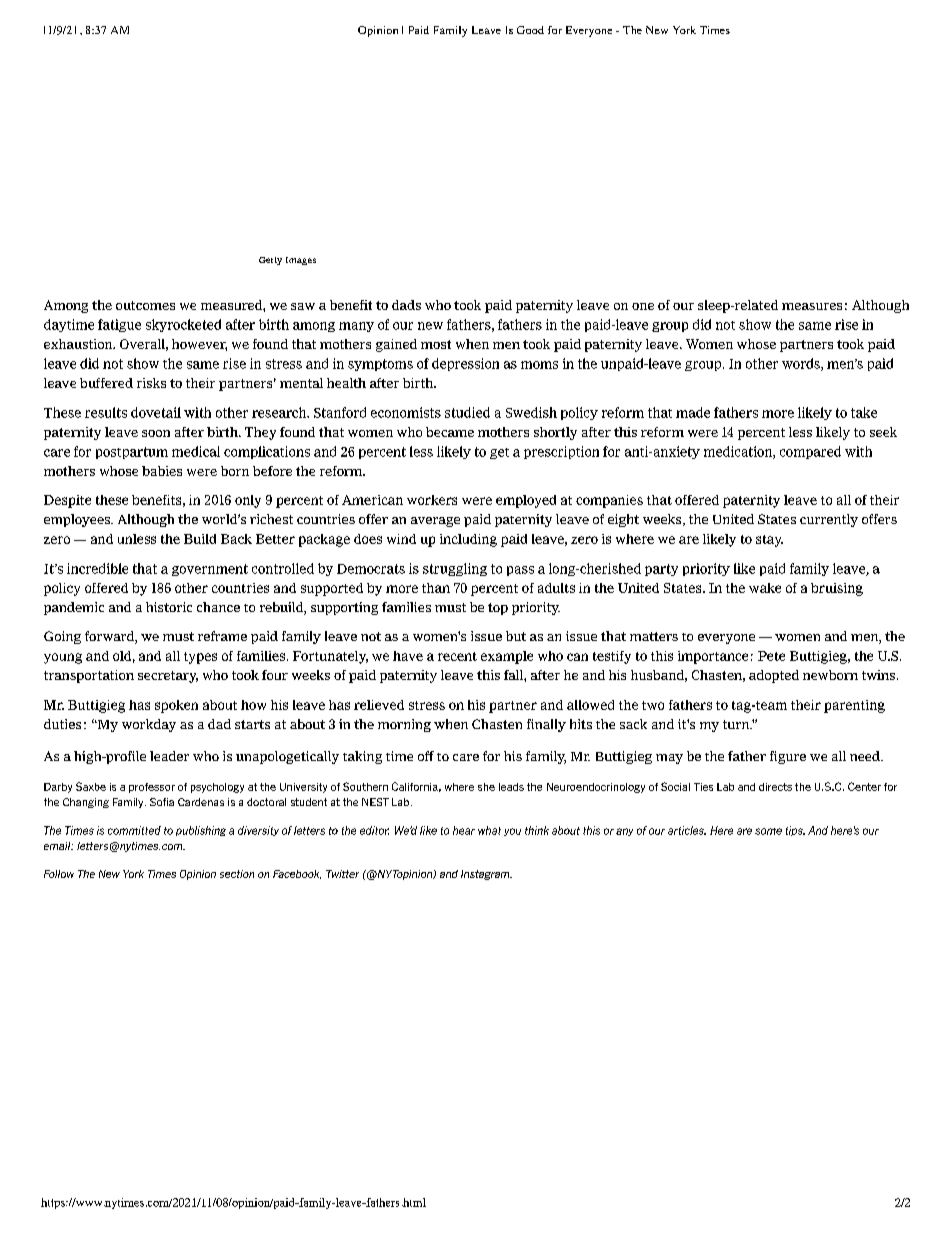 The image size is (952, 1233). Describe the element at coordinates (464, 830) in the document. I see `hear` at that location.
